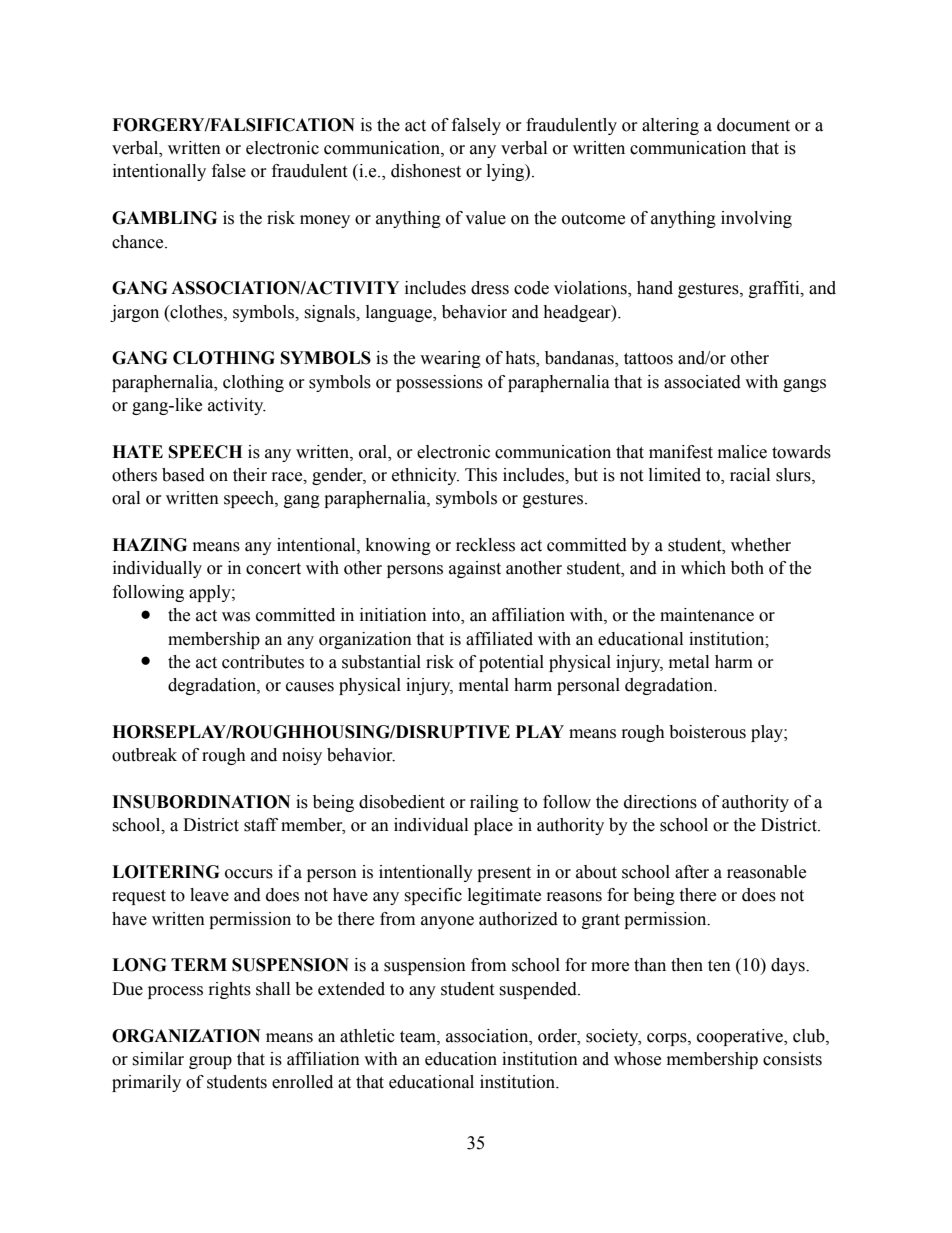 The width and height of the screenshot is (952, 1233). Describe the element at coordinates (707, 615) in the screenshot. I see `maintenance` at that location.
